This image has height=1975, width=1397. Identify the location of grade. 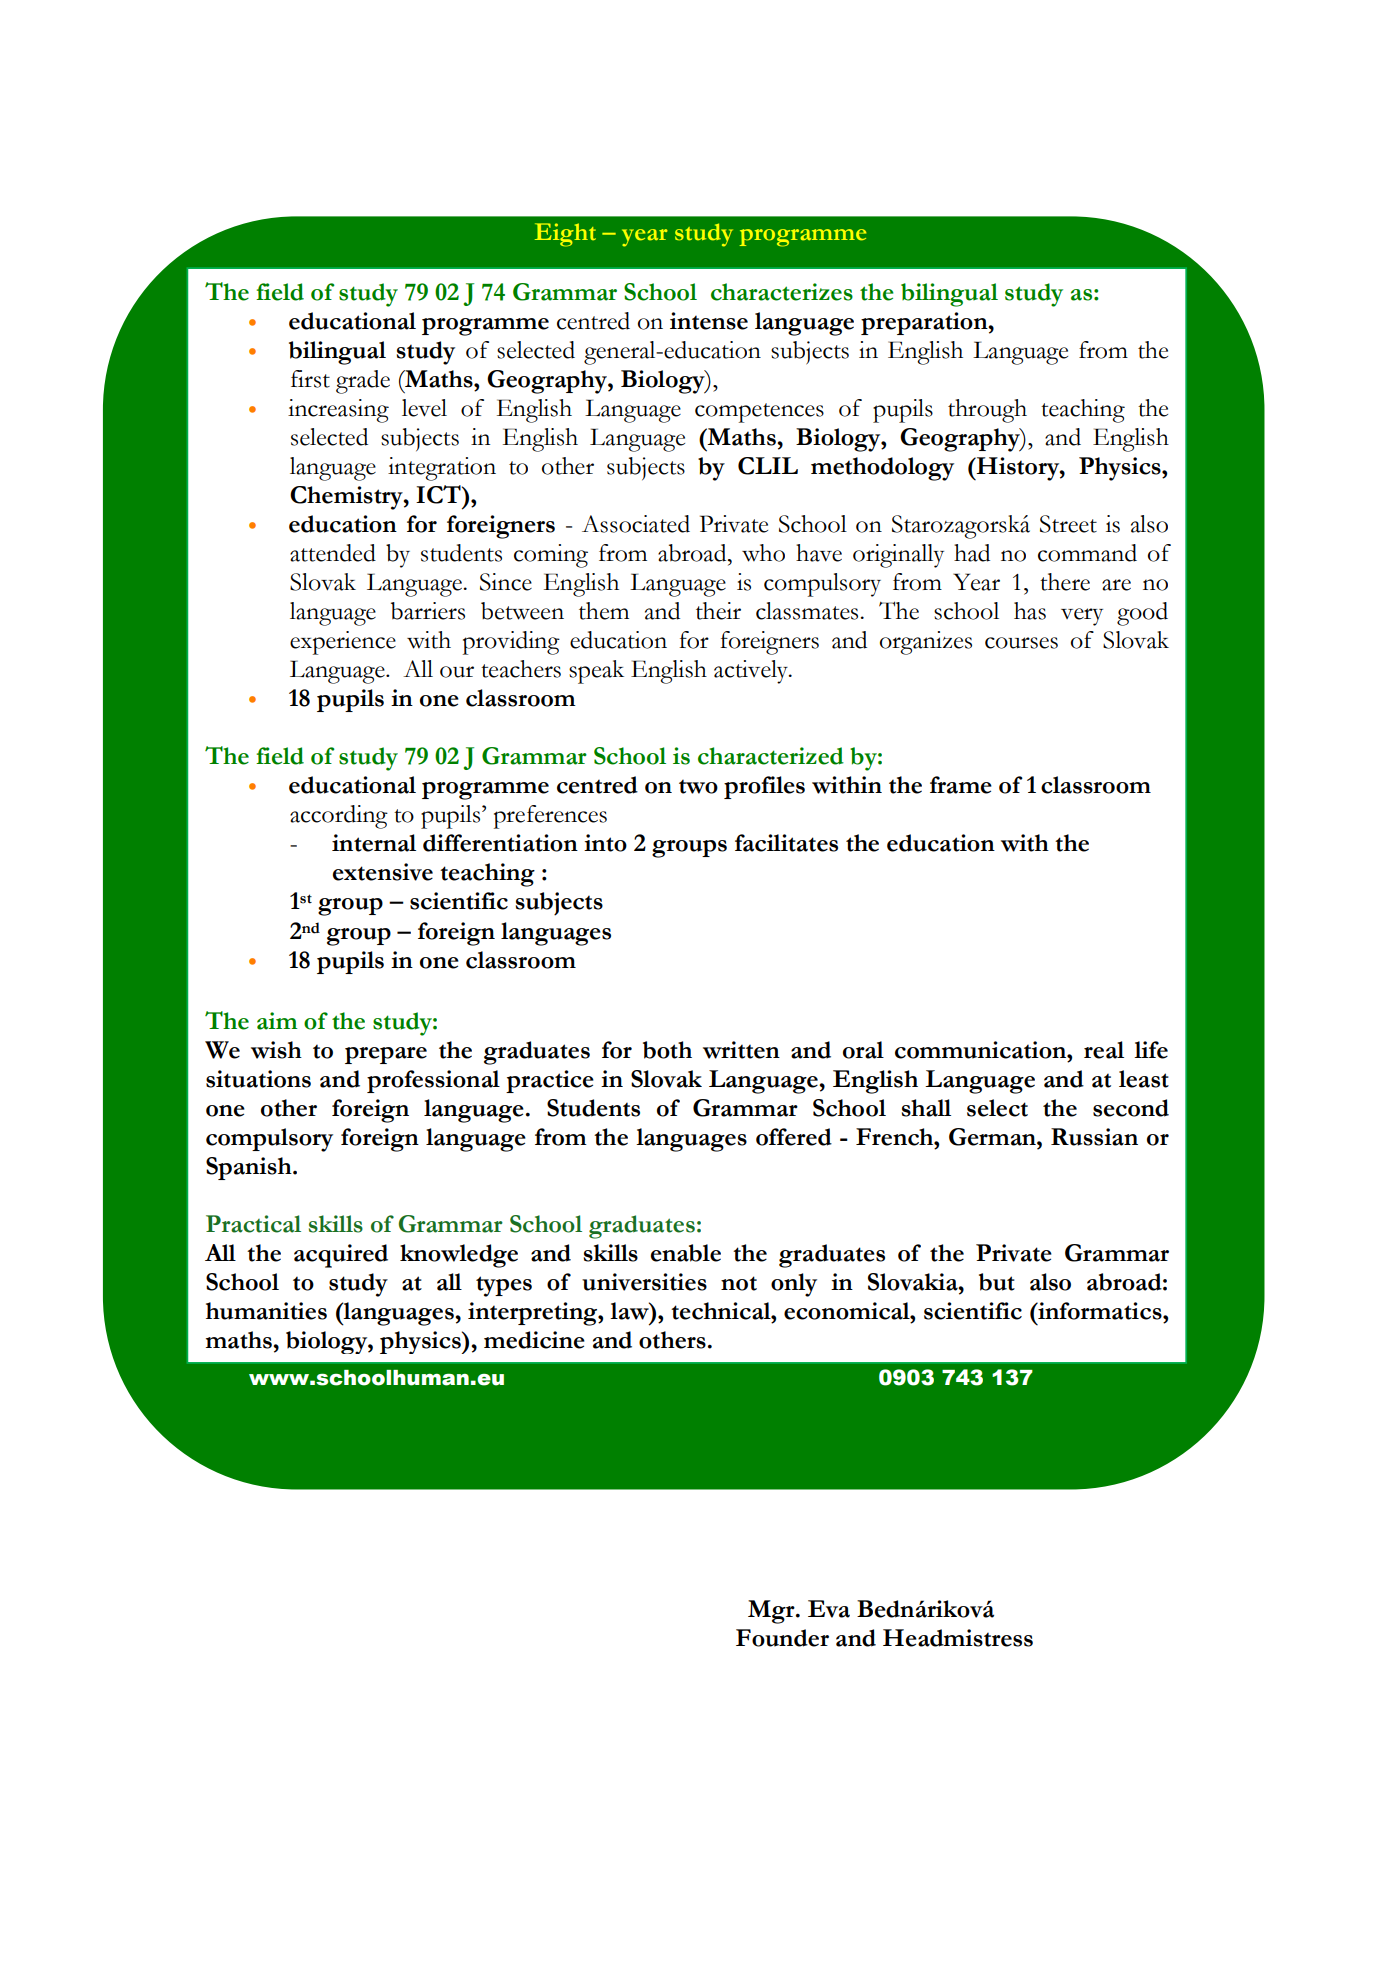
(363, 382).
